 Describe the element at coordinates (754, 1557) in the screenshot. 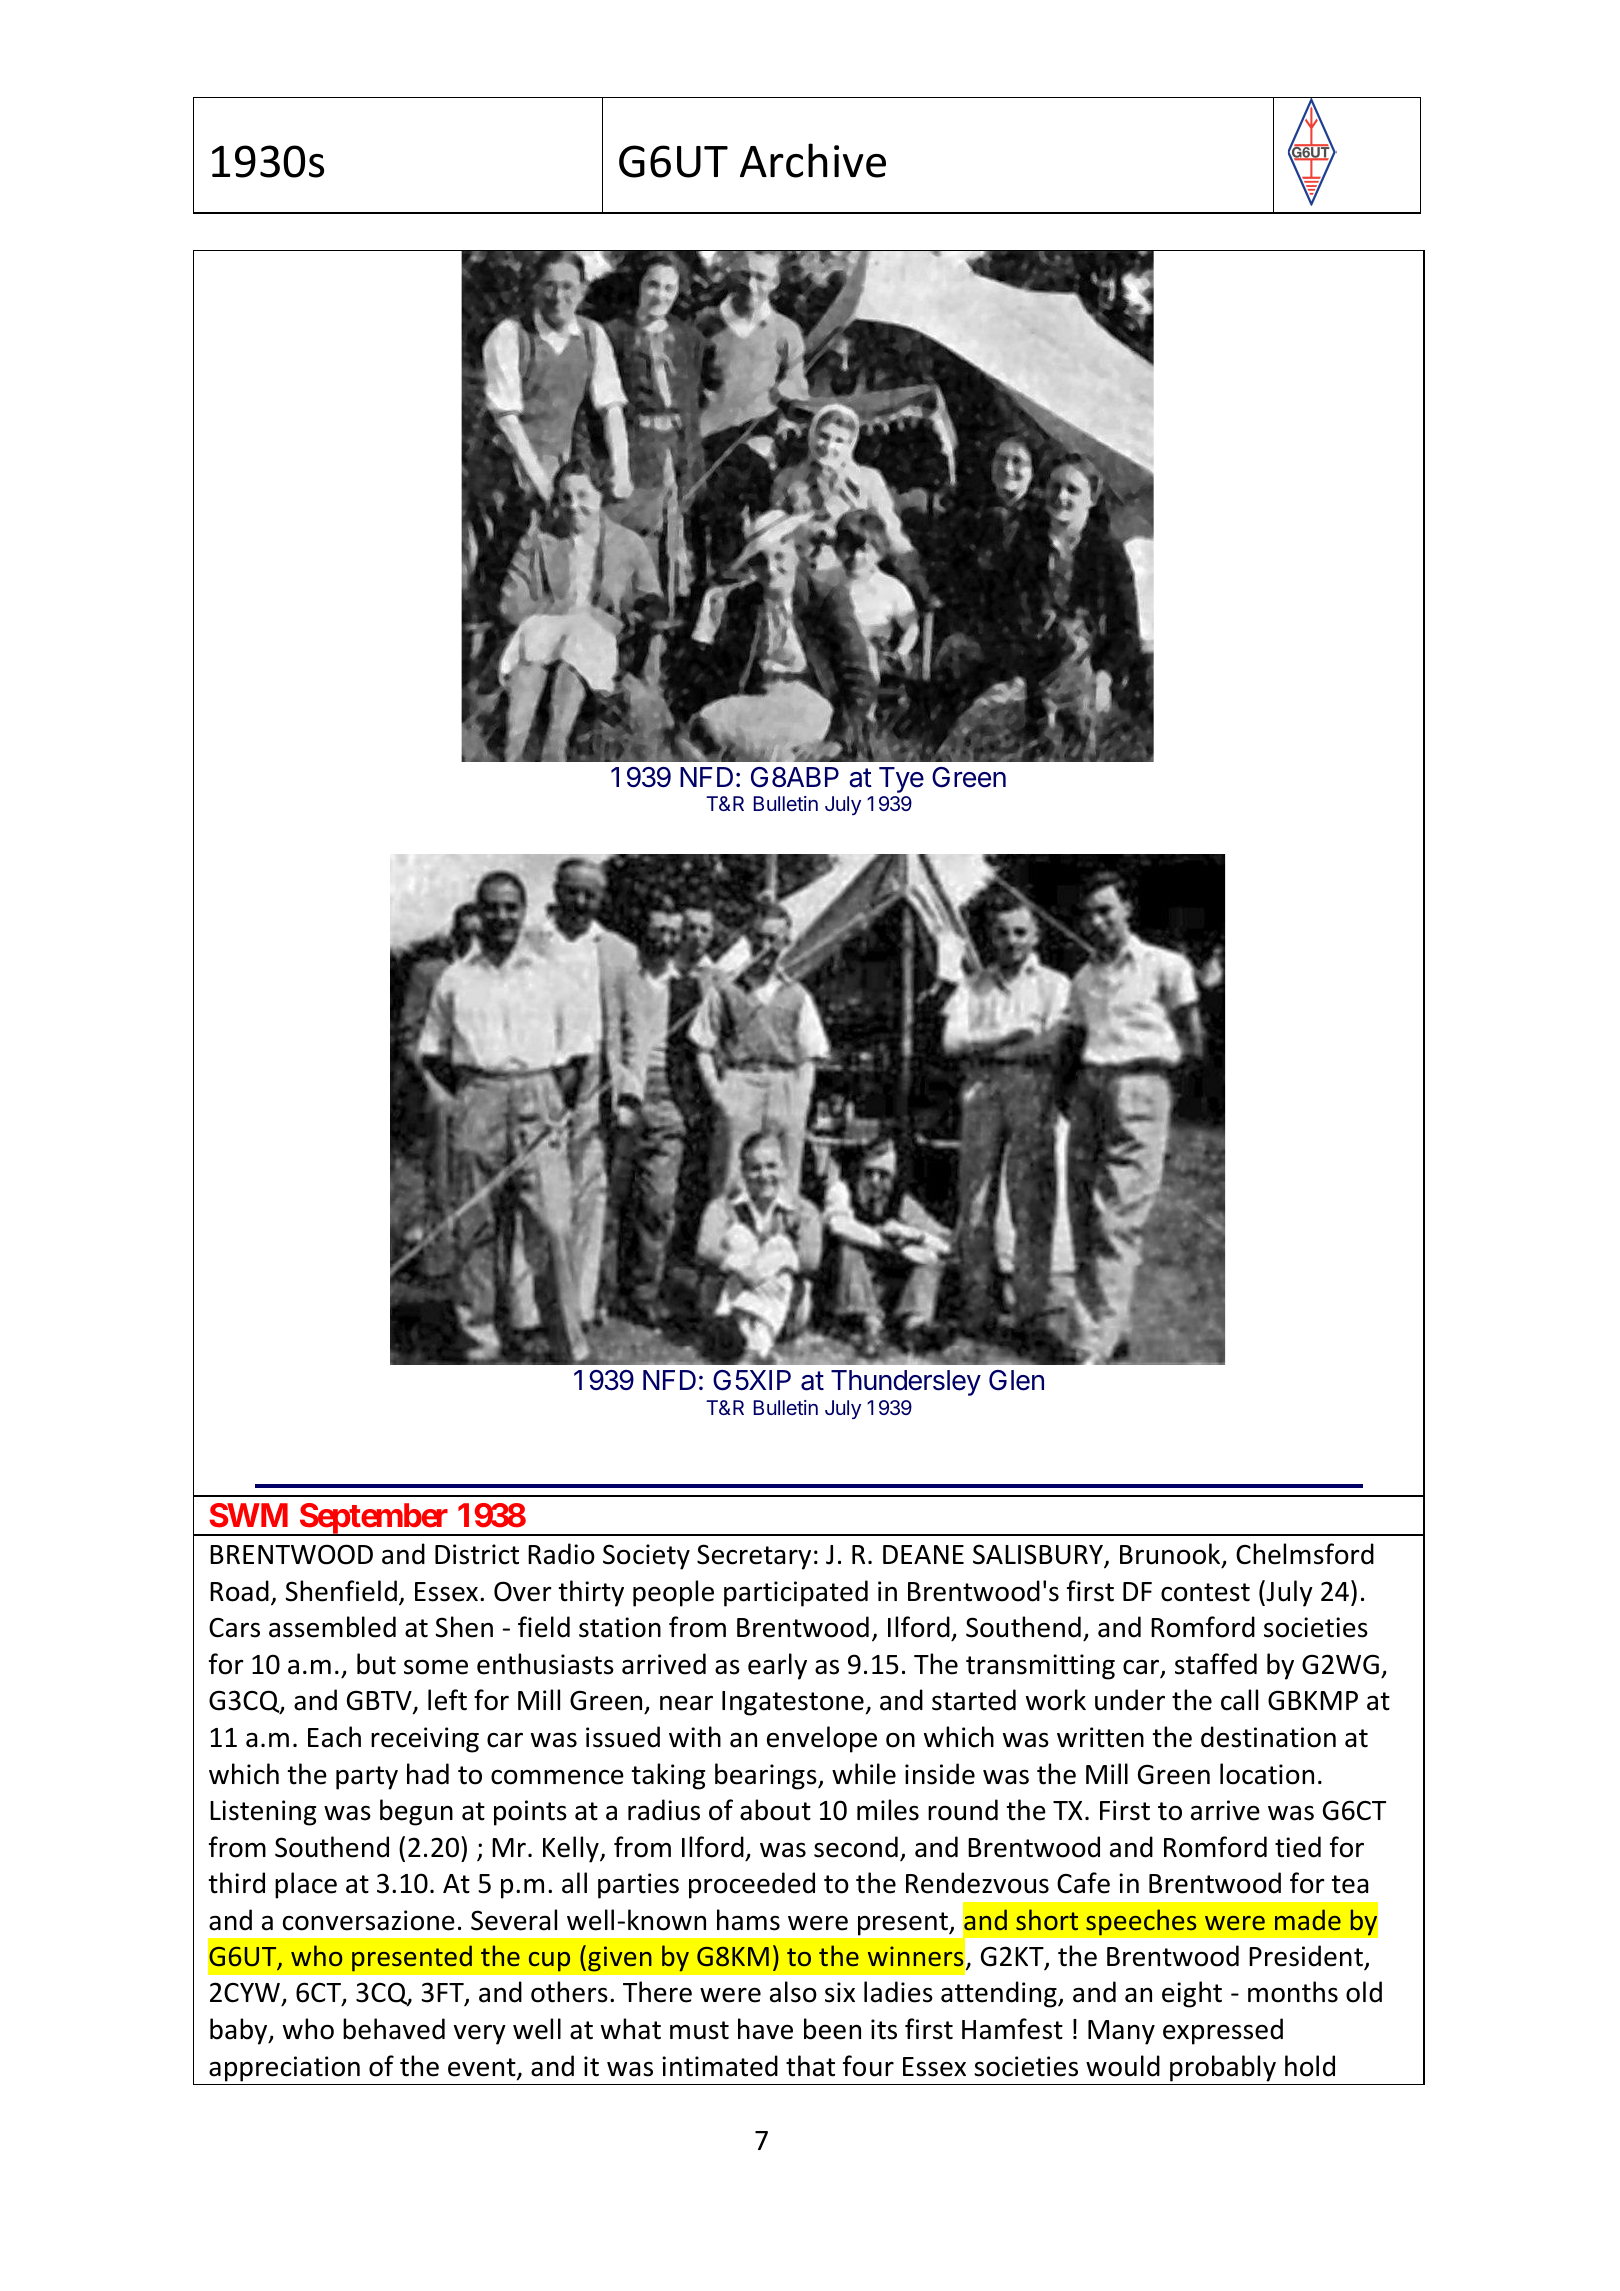

I see `Secretary` at that location.
